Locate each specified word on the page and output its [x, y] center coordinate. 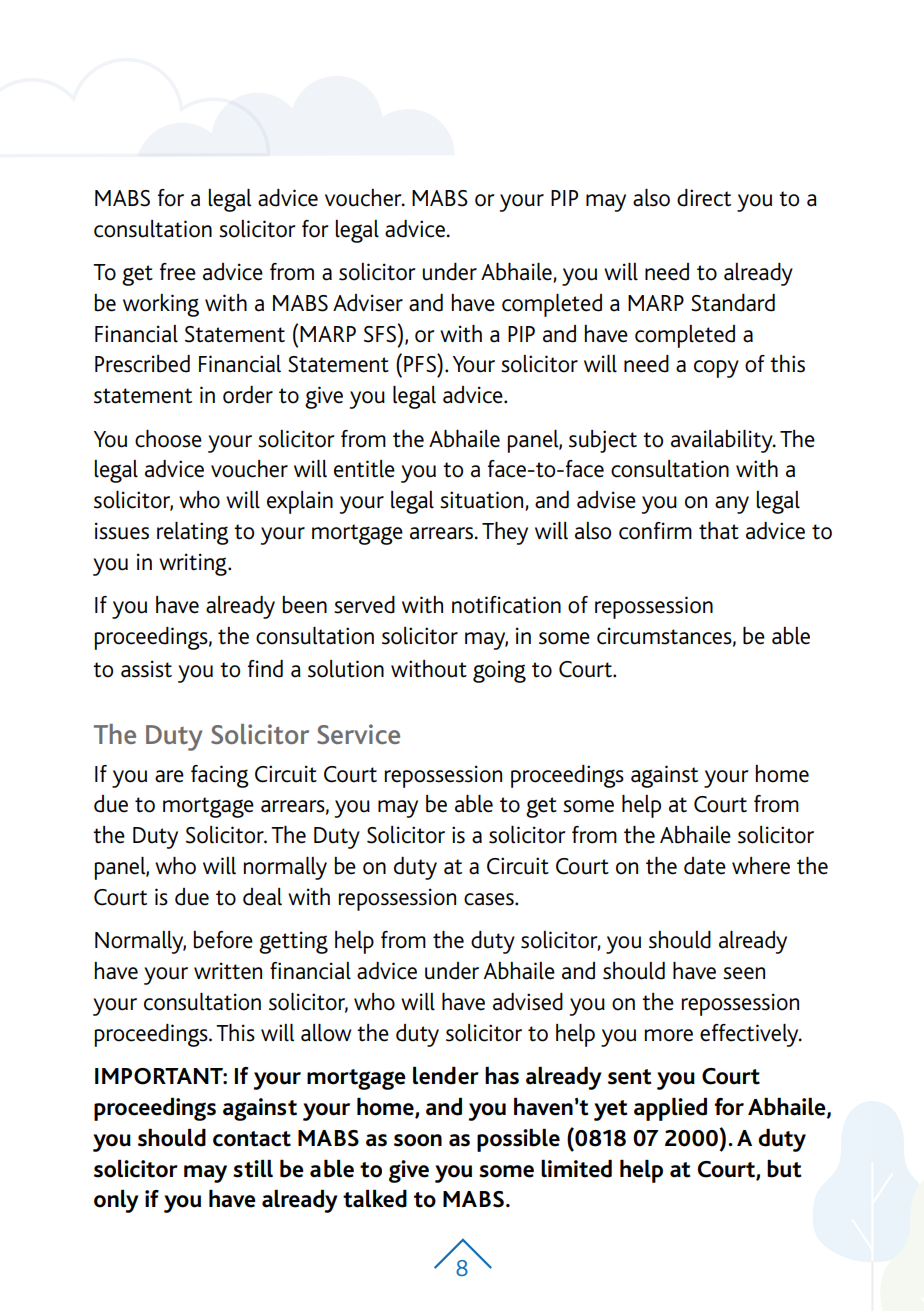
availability [723, 441]
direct [704, 198]
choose [168, 439]
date [705, 866]
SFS [381, 333]
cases [490, 899]
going [499, 671]
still [253, 1169]
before [223, 940]
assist [146, 669]
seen [744, 973]
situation [483, 501]
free [178, 272]
